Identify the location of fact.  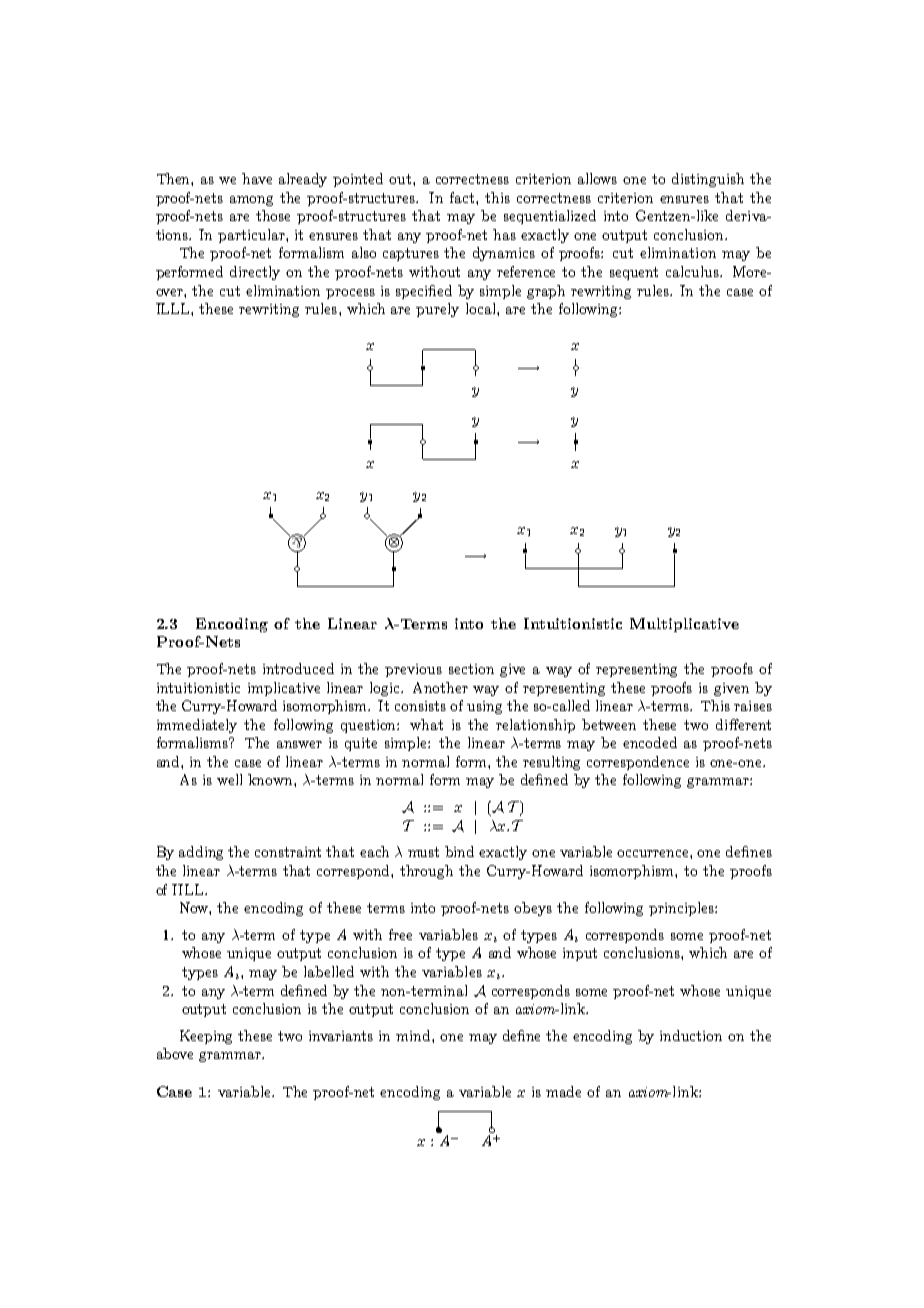
(463, 197).
